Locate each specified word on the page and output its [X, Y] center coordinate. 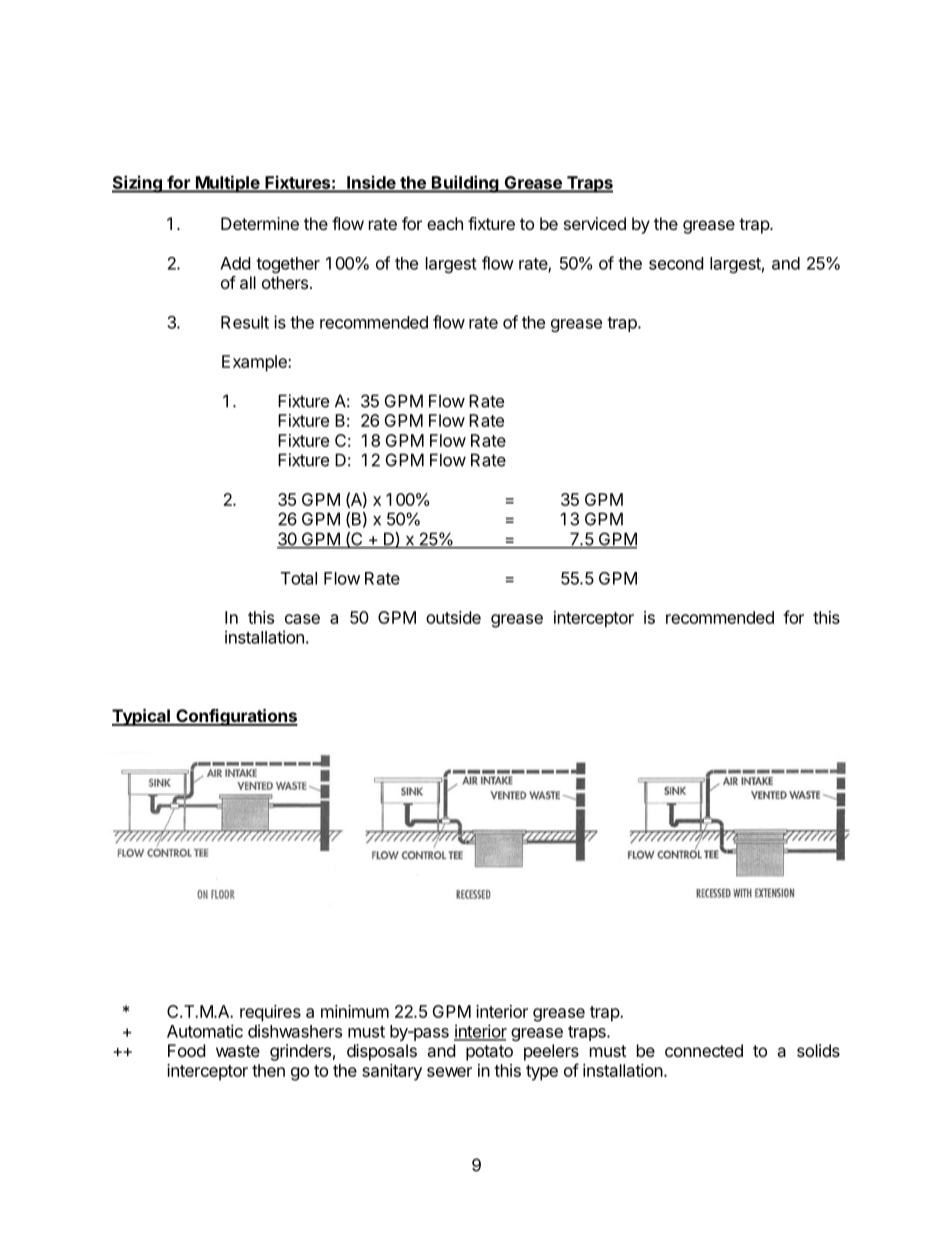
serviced [595, 223]
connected [704, 1050]
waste [238, 1051]
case [302, 619]
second [676, 263]
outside [453, 617]
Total [299, 578]
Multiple [227, 184]
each [445, 223]
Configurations [236, 717]
